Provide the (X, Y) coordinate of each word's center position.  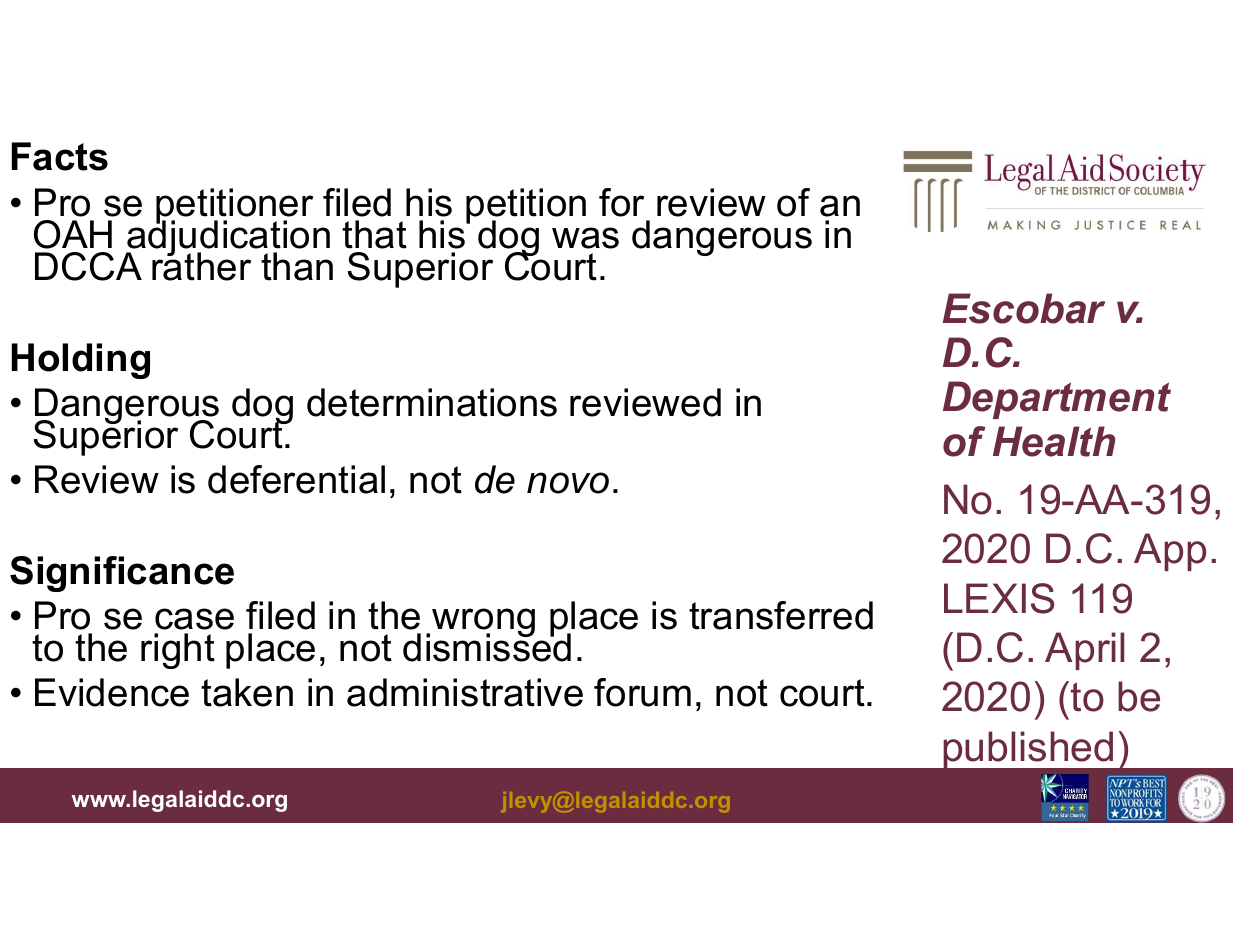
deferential (296, 479)
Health (1054, 441)
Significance (122, 574)
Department (1057, 400)
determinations (432, 402)
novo (568, 483)
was (585, 238)
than (297, 266)
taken (247, 692)
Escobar (1024, 308)
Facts (60, 156)
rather (201, 265)
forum (642, 692)
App (1170, 552)
